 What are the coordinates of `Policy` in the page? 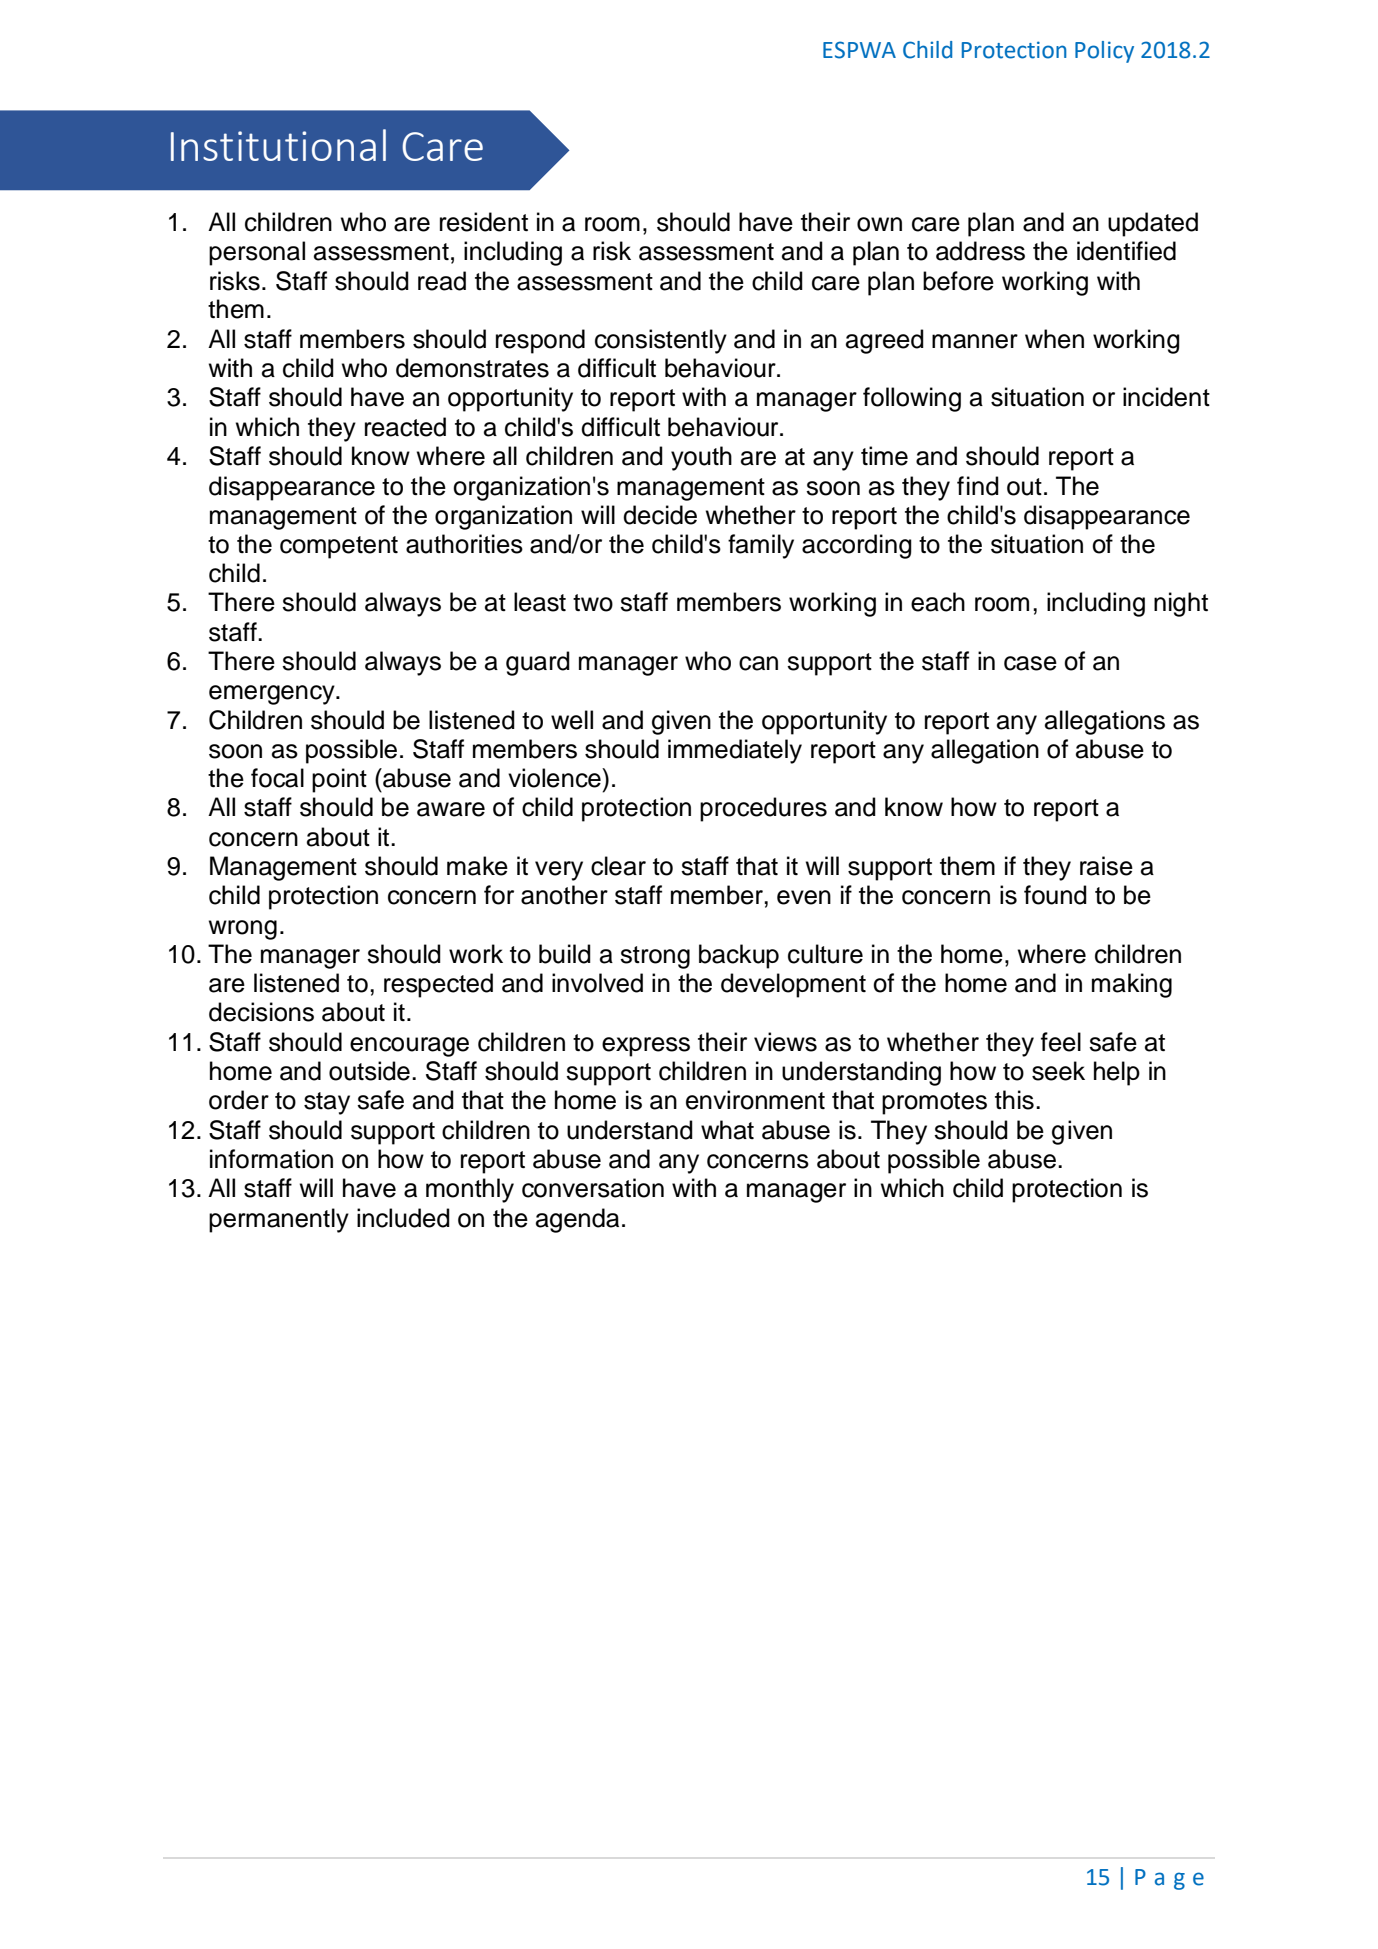 It's located at (1104, 52).
